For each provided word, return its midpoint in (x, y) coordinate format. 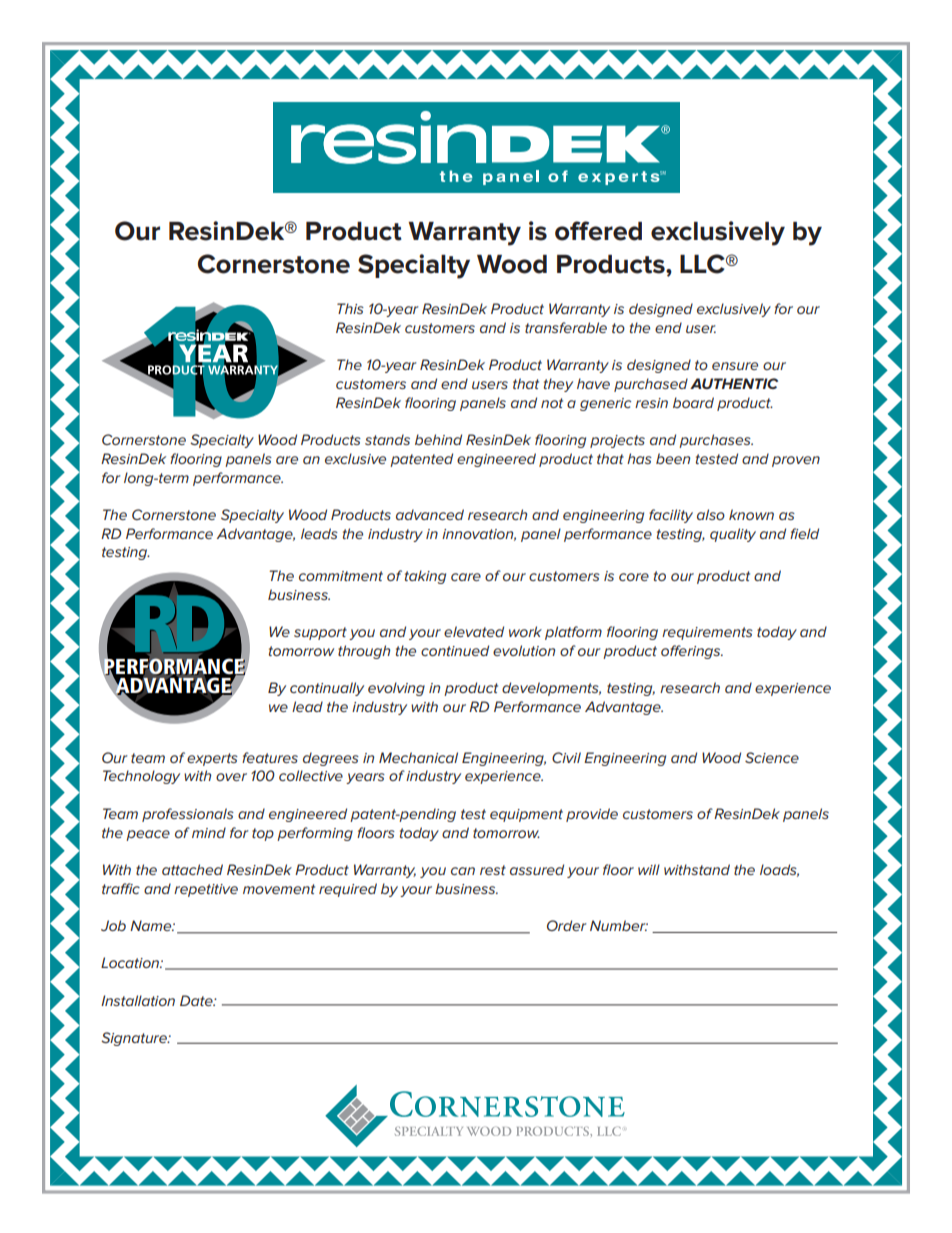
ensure (735, 366)
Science (772, 757)
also (711, 514)
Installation (138, 1000)
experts (212, 759)
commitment (341, 576)
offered (598, 231)
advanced (430, 514)
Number (619, 925)
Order (567, 925)
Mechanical (418, 757)
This (350, 308)
